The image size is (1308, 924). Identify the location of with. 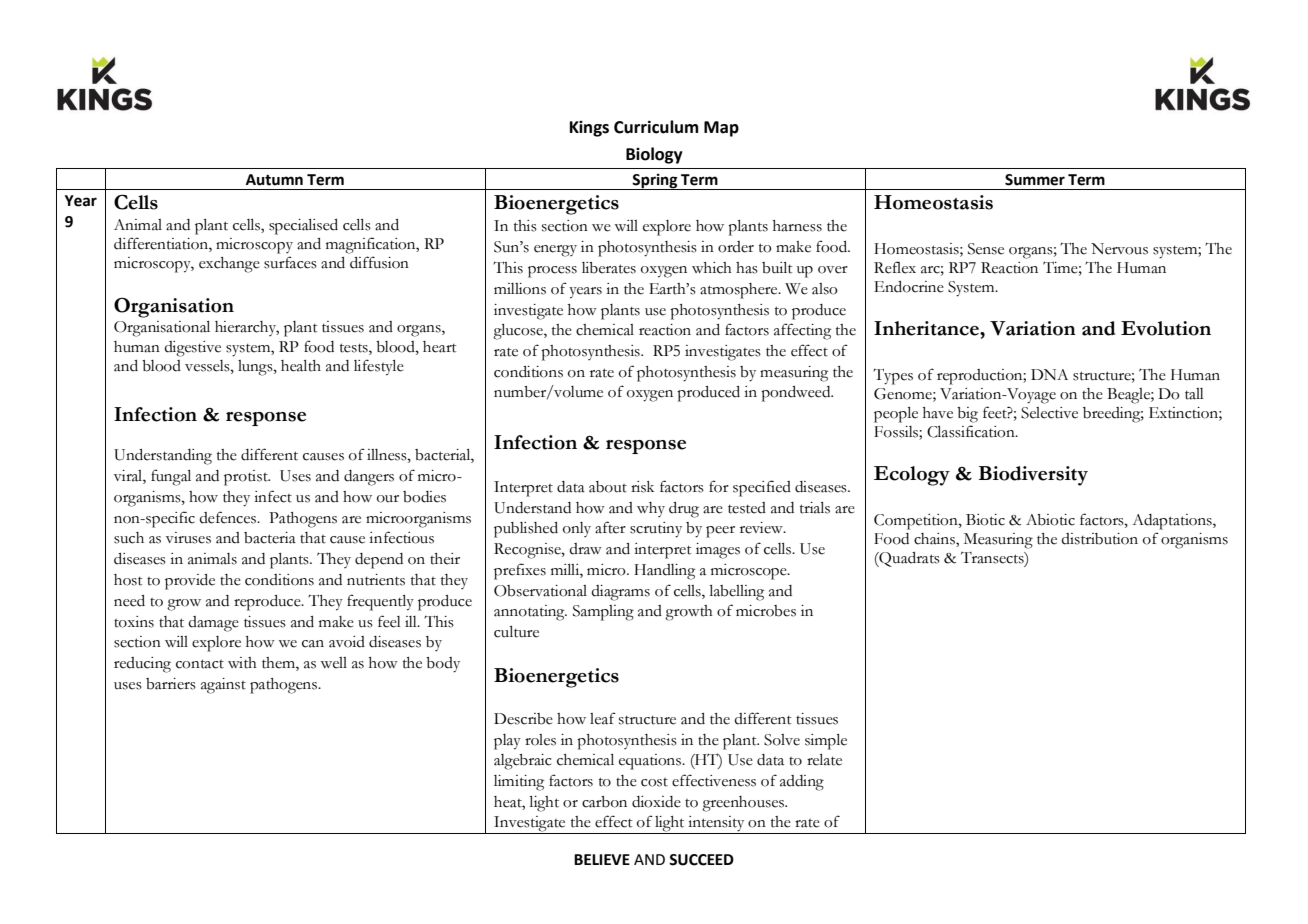
(242, 663).
